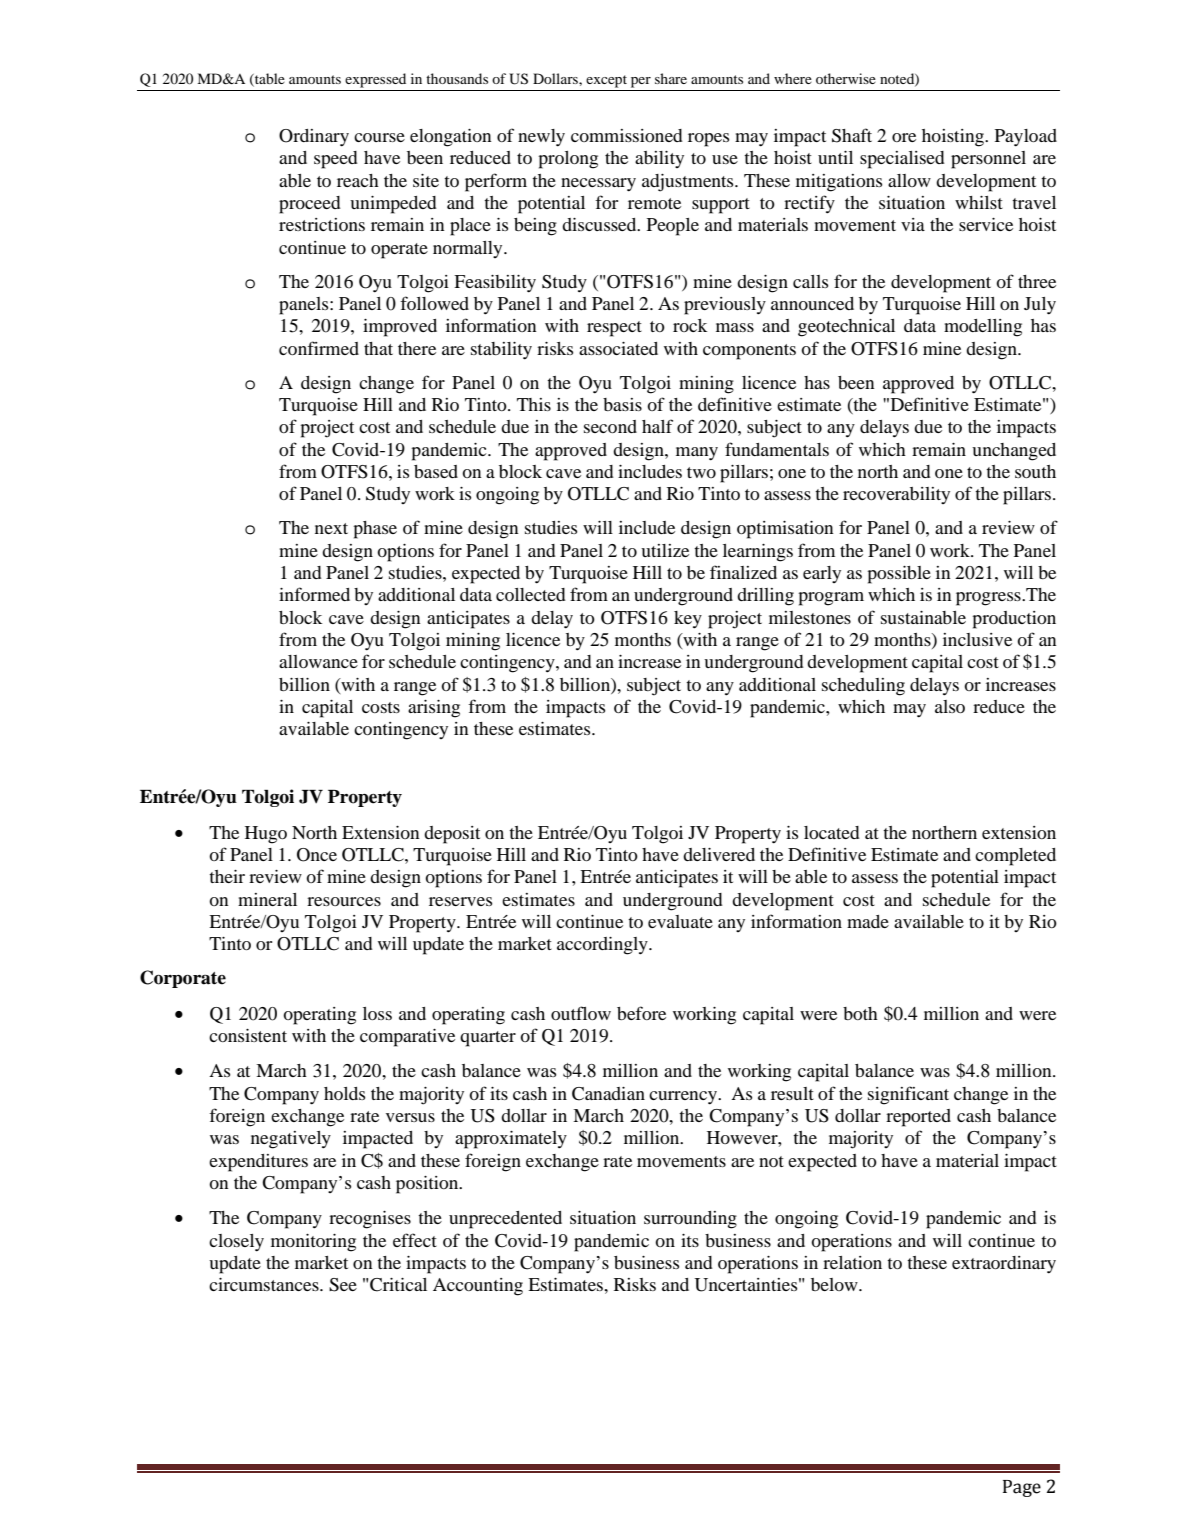 The height and width of the page is (1538, 1188). What do you see at coordinates (343, 1285) in the page?
I see `See` at bounding box center [343, 1285].
